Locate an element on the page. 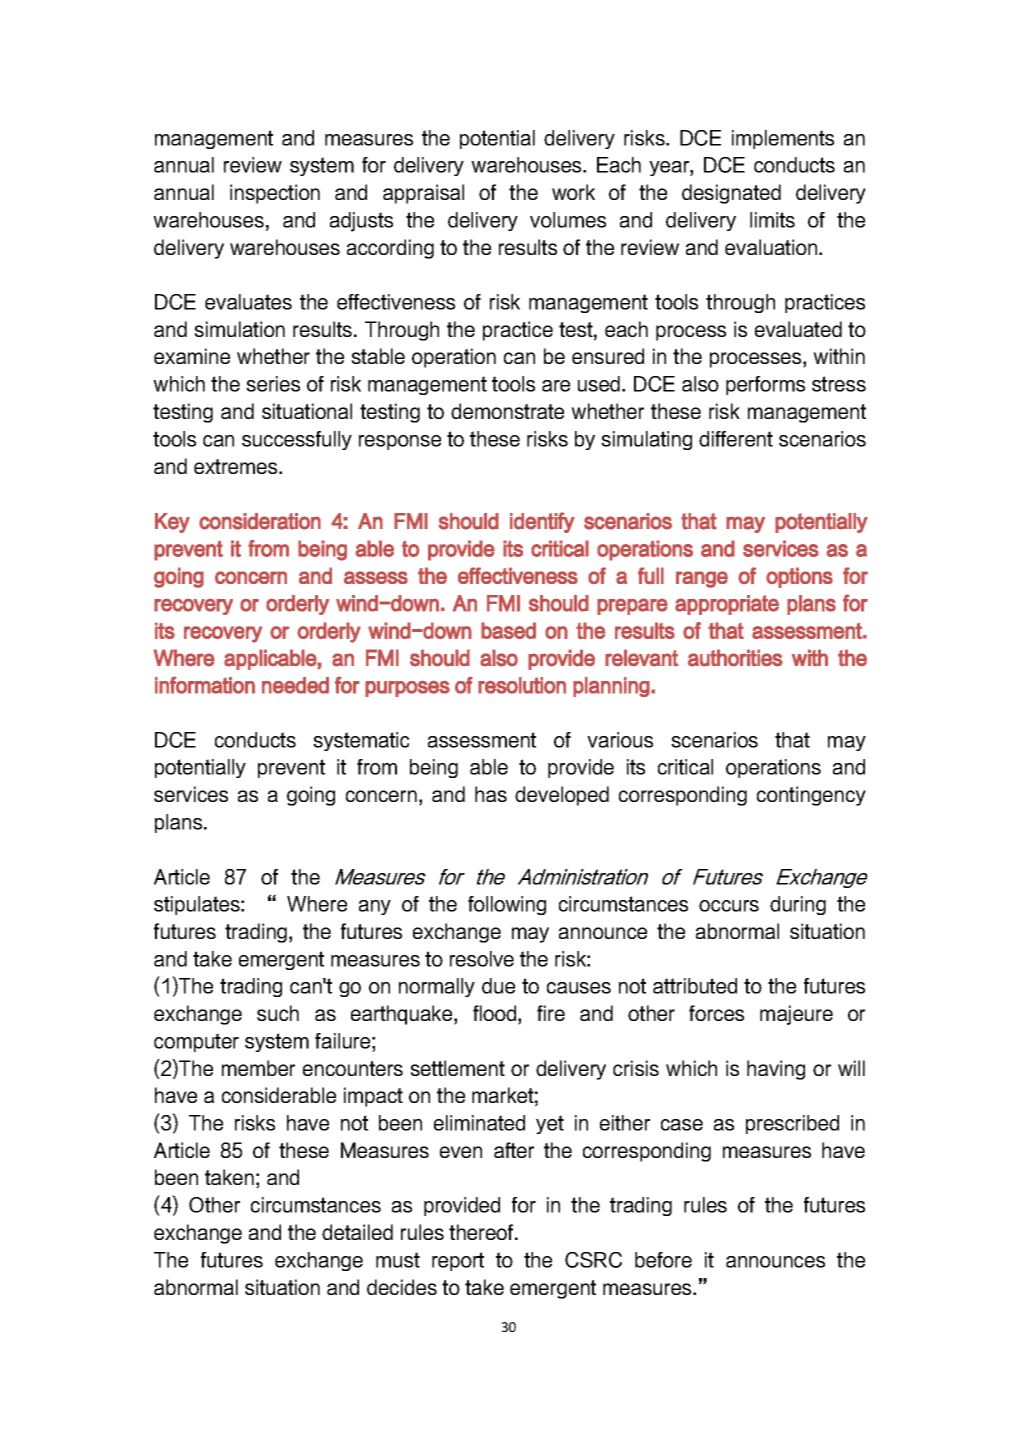 The image size is (1018, 1440). thereof is located at coordinates (482, 1232).
